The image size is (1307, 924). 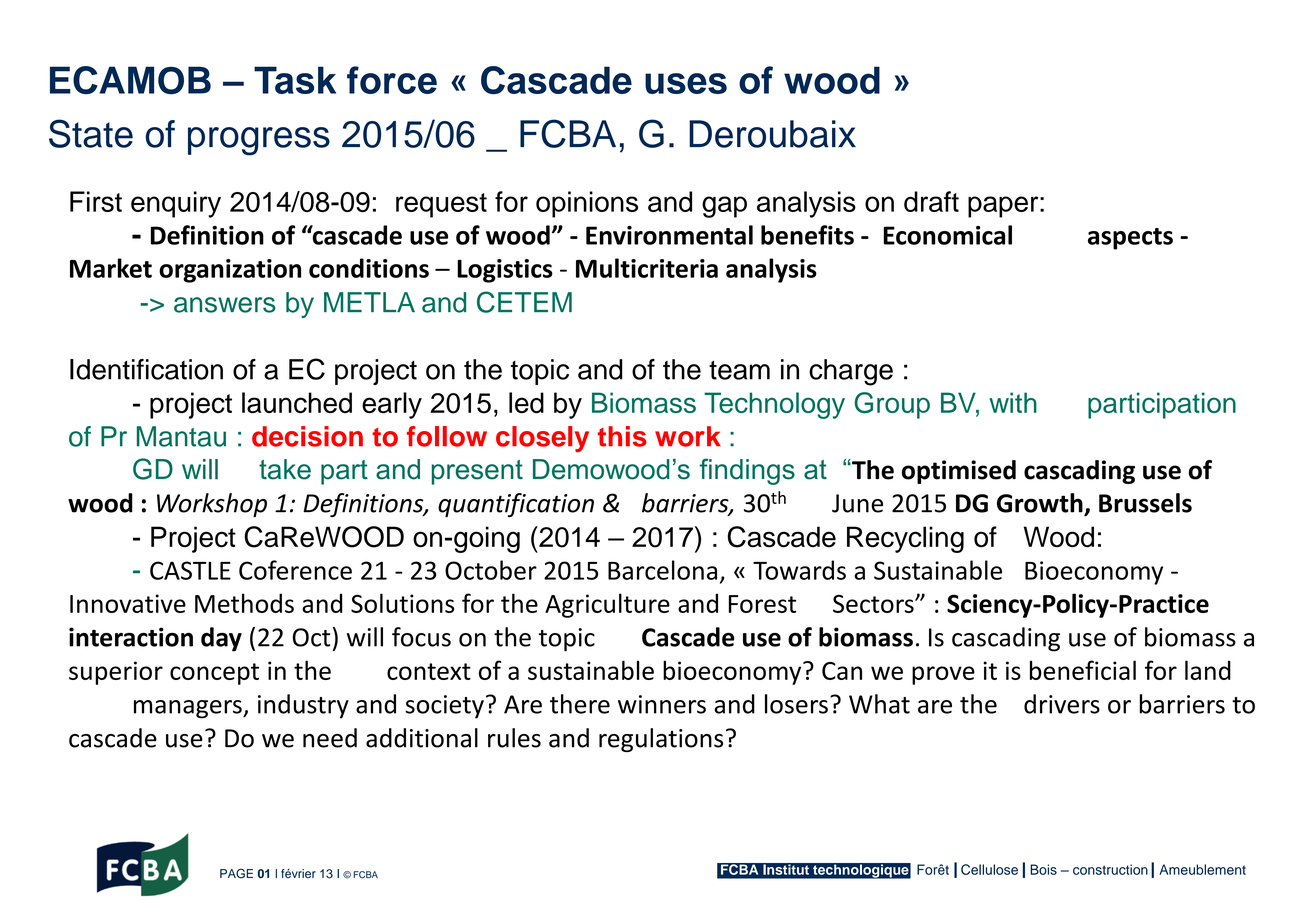 What do you see at coordinates (686, 83) in the page?
I see `uses` at bounding box center [686, 83].
